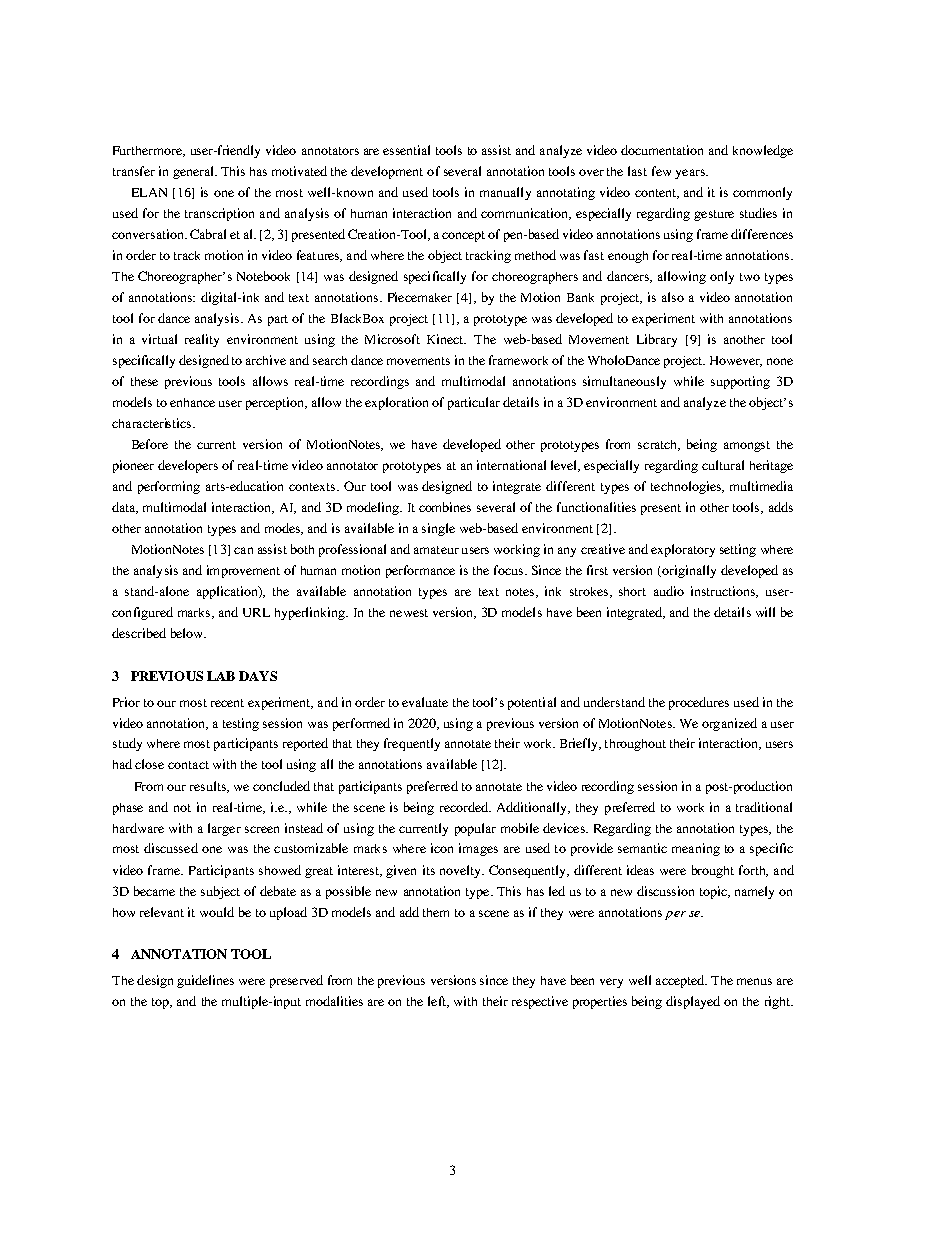 The image size is (952, 1233). Describe the element at coordinates (228, 592) in the document. I see `application` at that location.
